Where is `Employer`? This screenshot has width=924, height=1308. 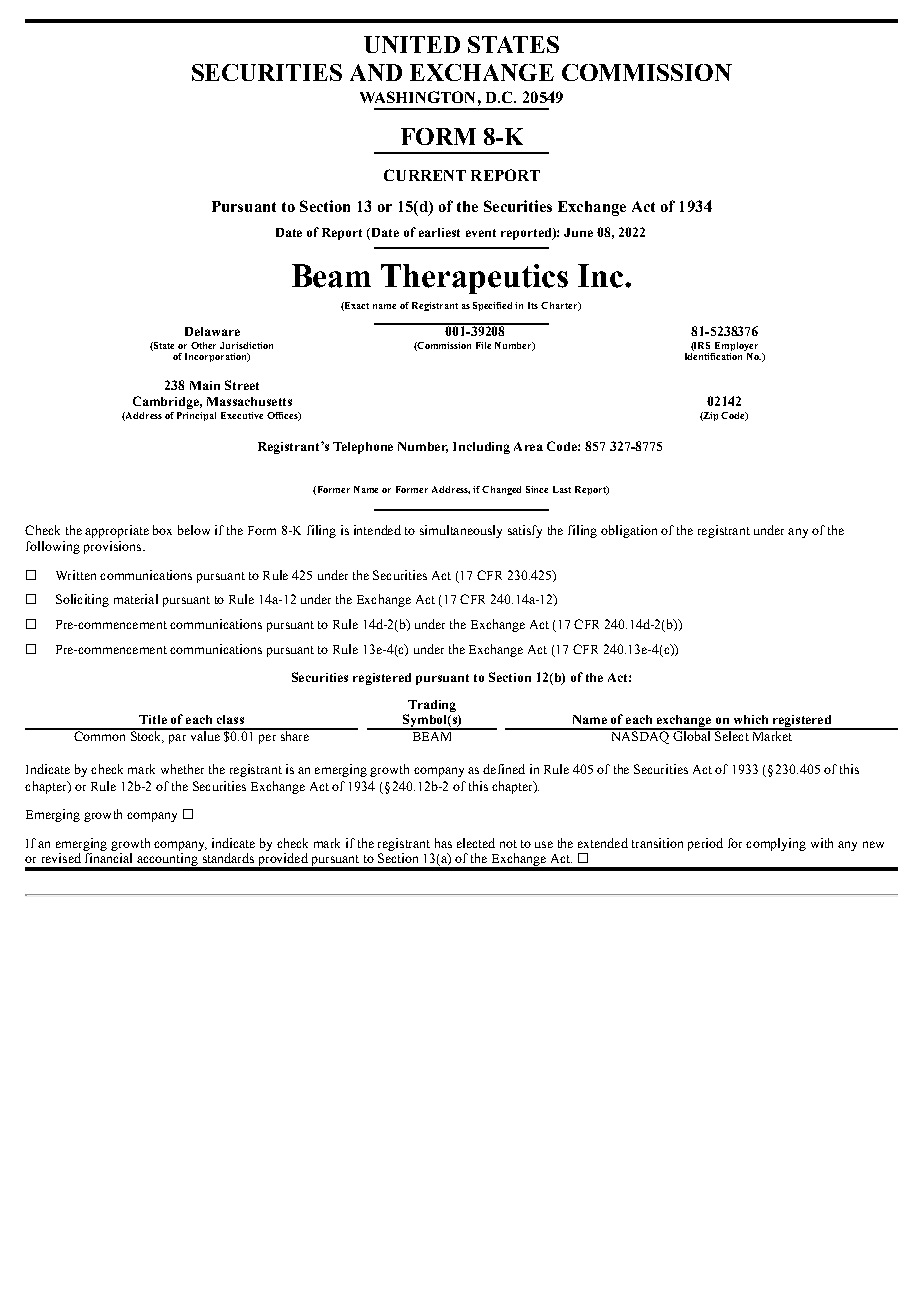
Employer is located at coordinates (736, 346).
